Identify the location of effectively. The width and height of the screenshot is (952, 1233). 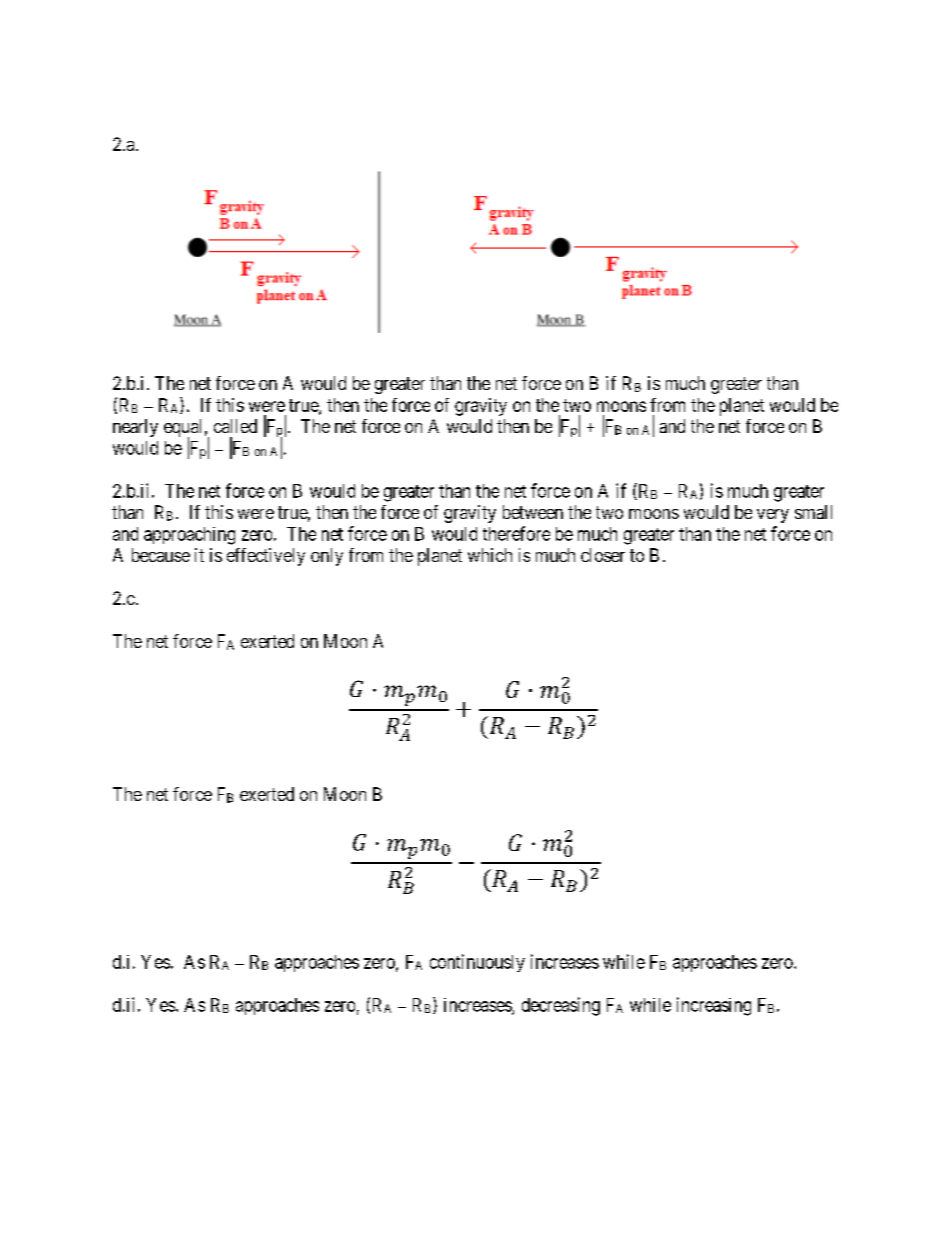
(266, 557).
